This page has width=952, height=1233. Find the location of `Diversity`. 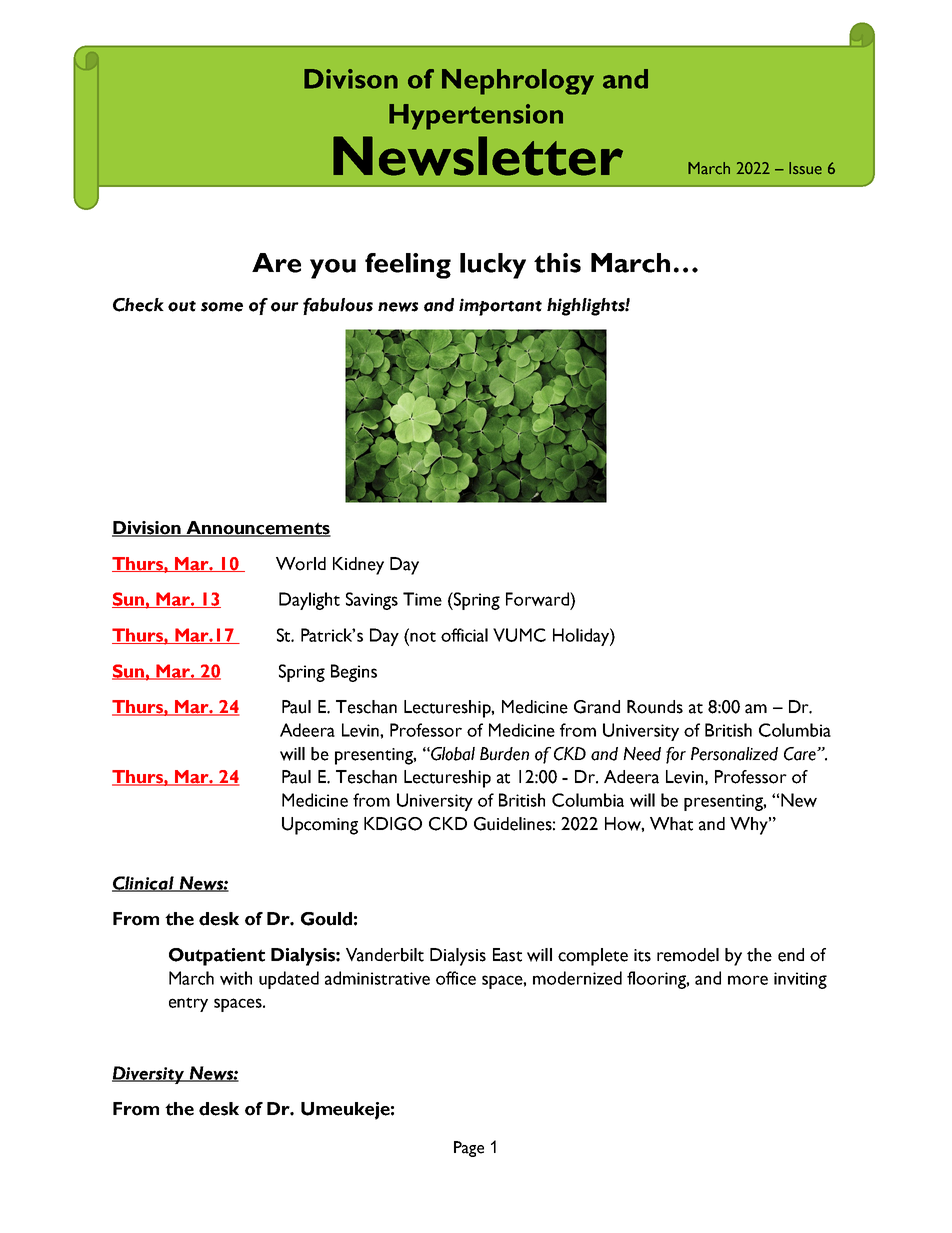

Diversity is located at coordinates (149, 1075).
